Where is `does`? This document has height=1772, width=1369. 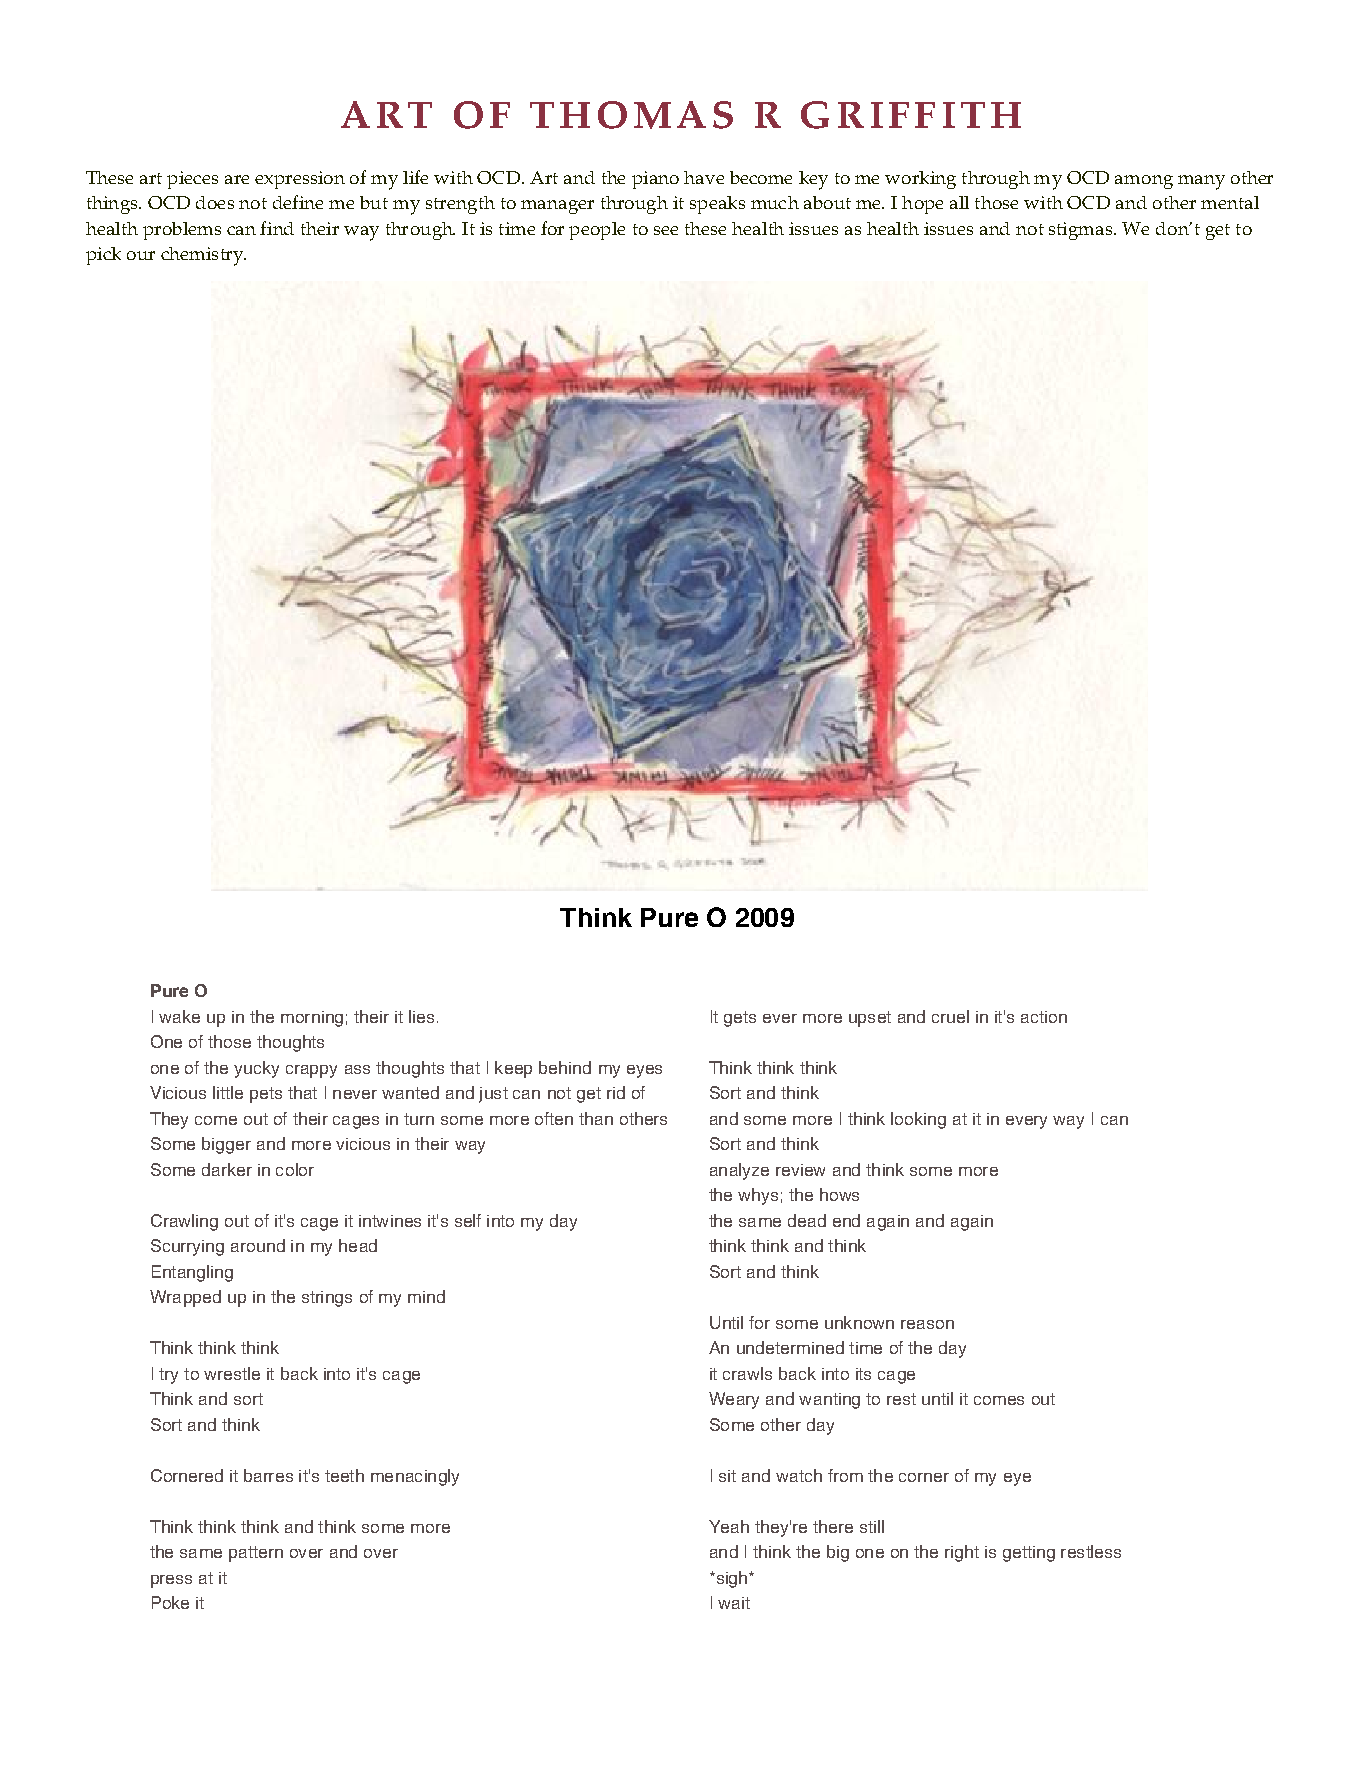
does is located at coordinates (215, 202).
